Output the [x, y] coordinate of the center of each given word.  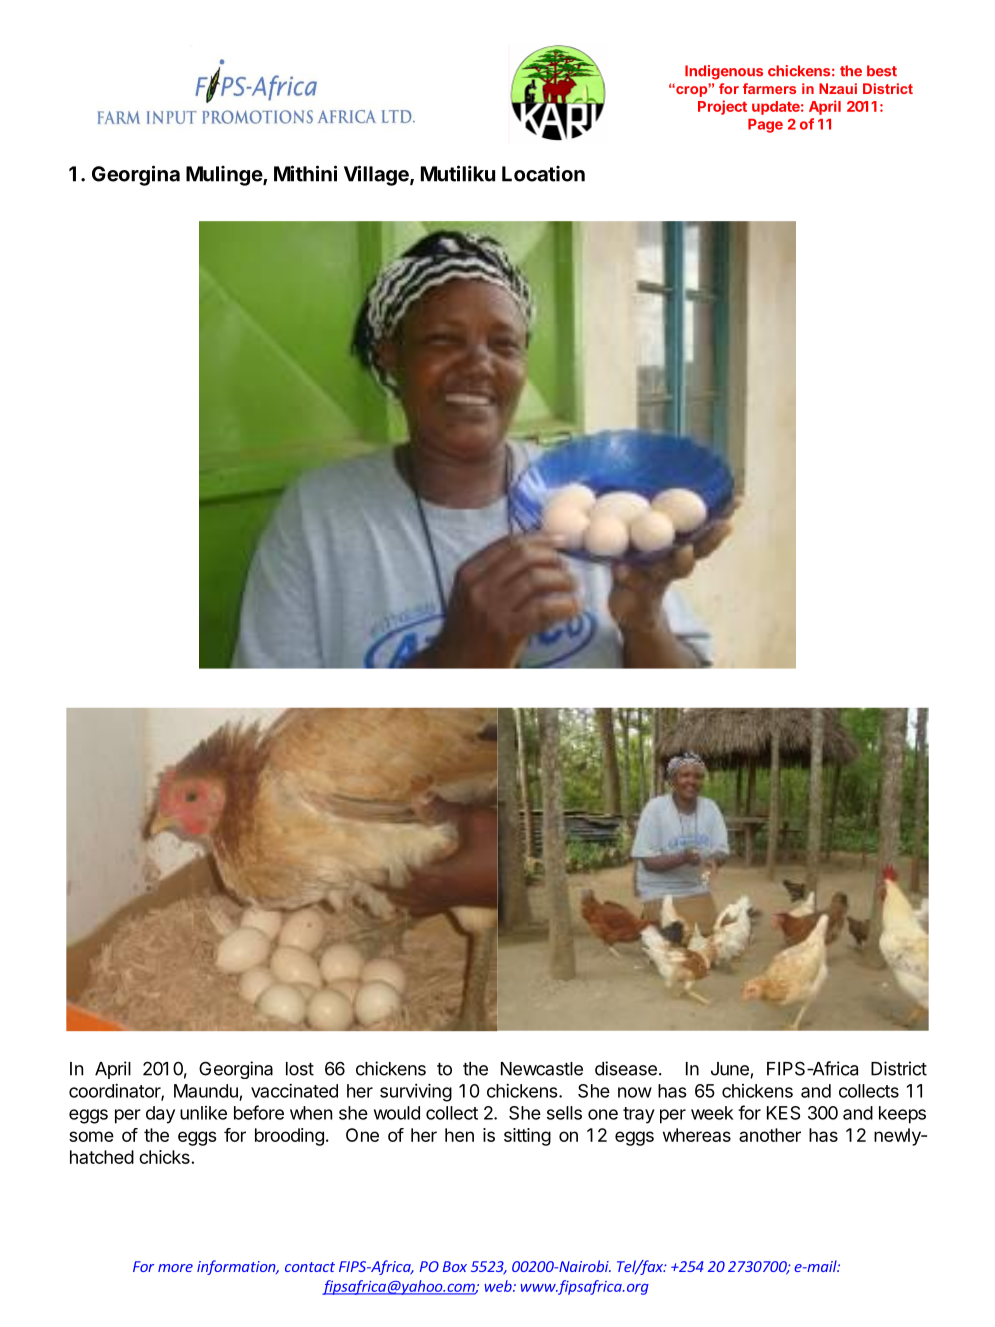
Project [722, 107]
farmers [769, 88]
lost [300, 1069]
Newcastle [542, 1069]
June [731, 1070]
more [175, 1268]
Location [543, 174]
